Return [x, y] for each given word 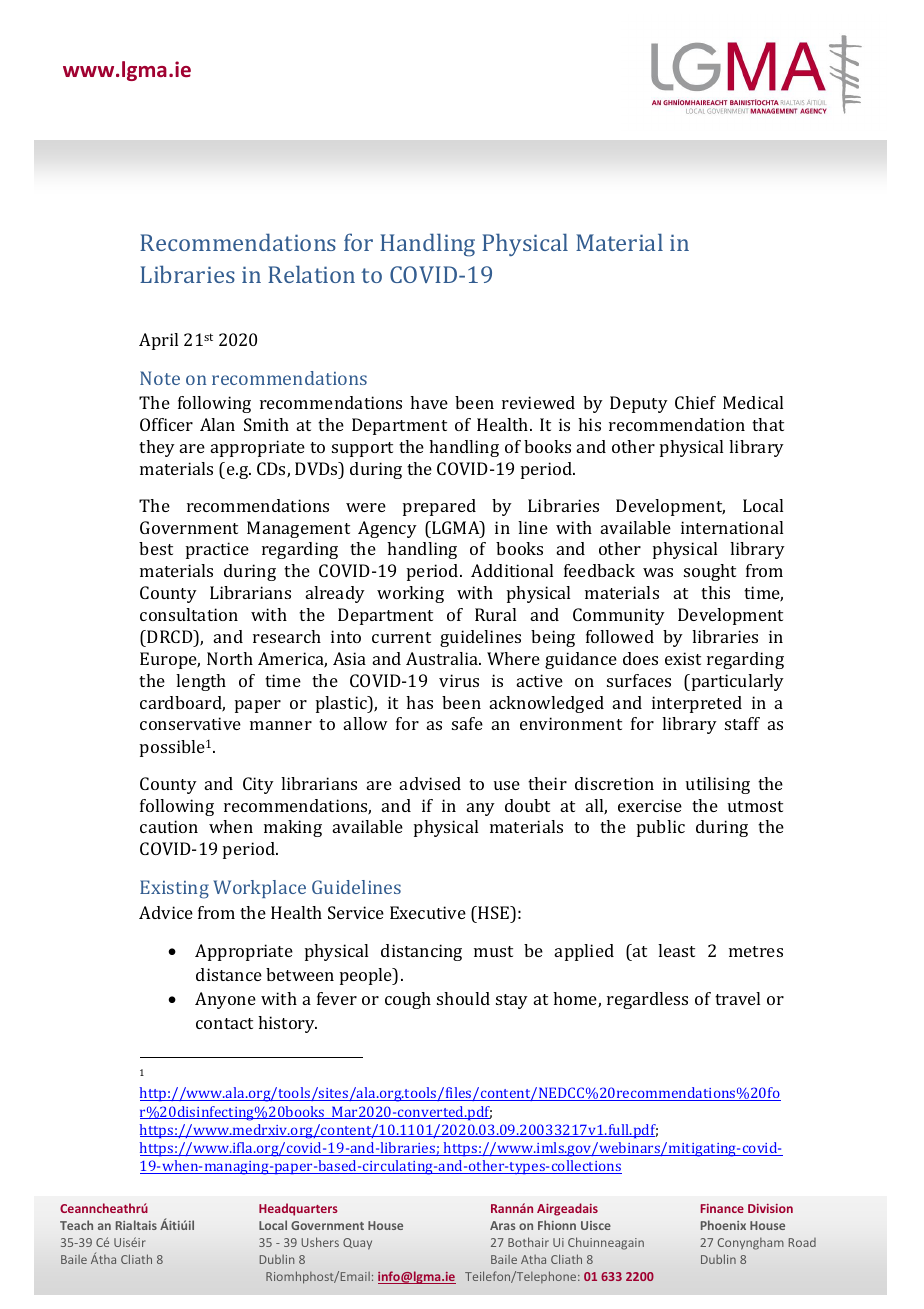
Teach [76, 1225]
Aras [502, 1225]
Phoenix [723, 1225]
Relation [311, 274]
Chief [695, 402]
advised [430, 783]
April [158, 341]
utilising [718, 785]
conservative [190, 723]
